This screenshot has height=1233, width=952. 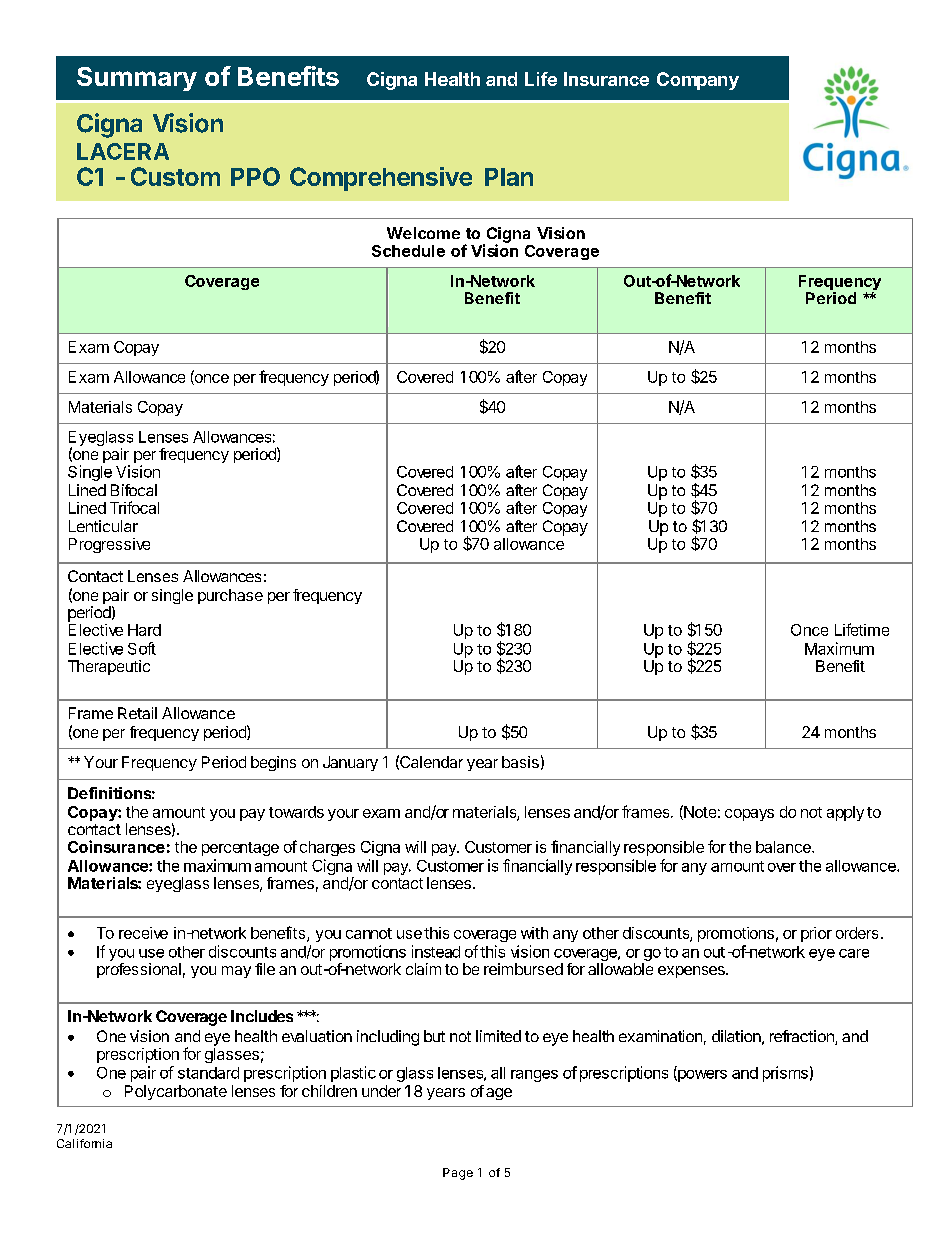 I want to click on Page, so click(x=458, y=1174).
